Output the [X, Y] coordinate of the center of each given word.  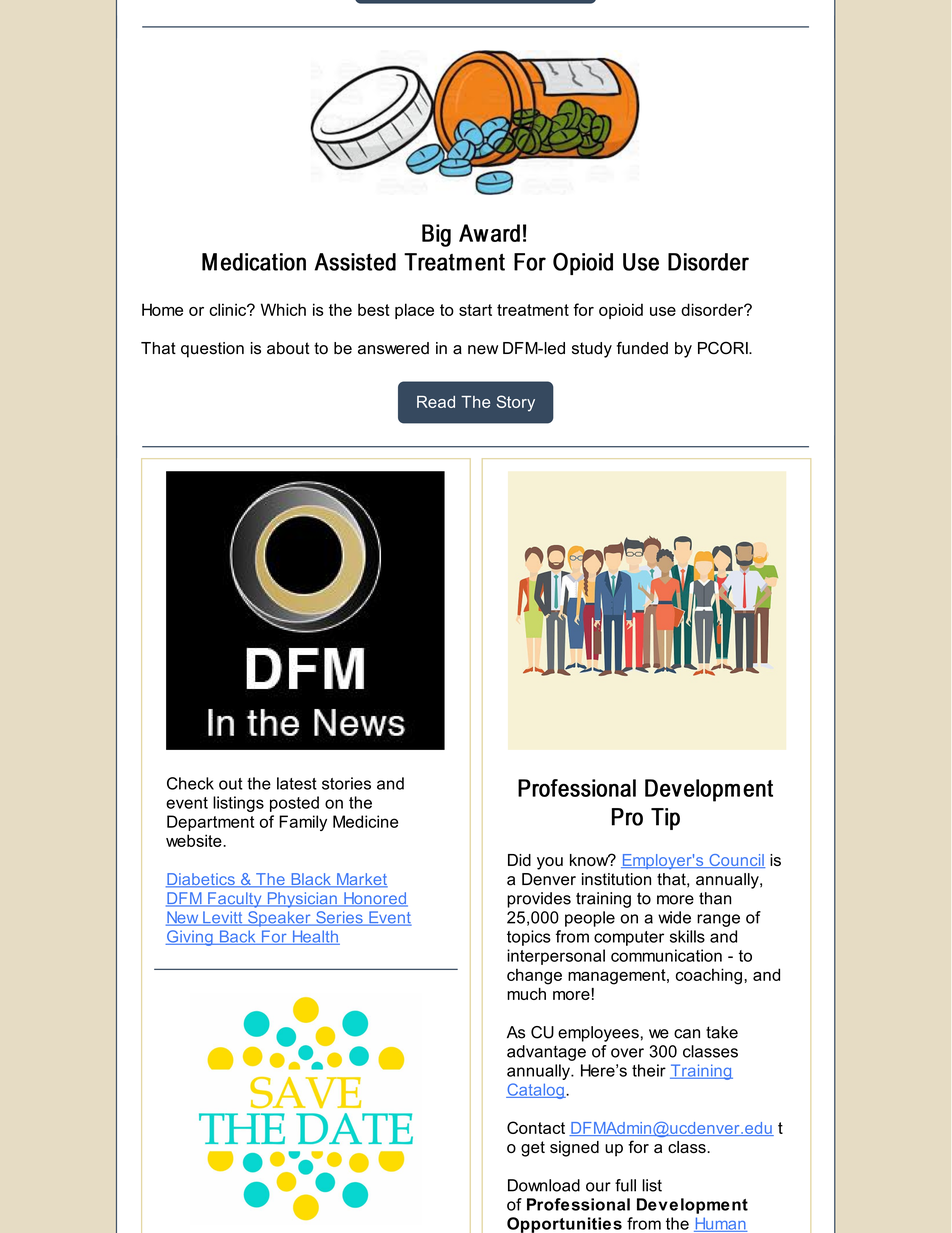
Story [516, 403]
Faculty [235, 900]
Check [190, 783]
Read [436, 402]
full [625, 1185]
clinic [228, 309]
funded [642, 348]
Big [436, 235]
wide [674, 917]
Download [544, 1185]
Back [237, 937]
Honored [375, 899]
